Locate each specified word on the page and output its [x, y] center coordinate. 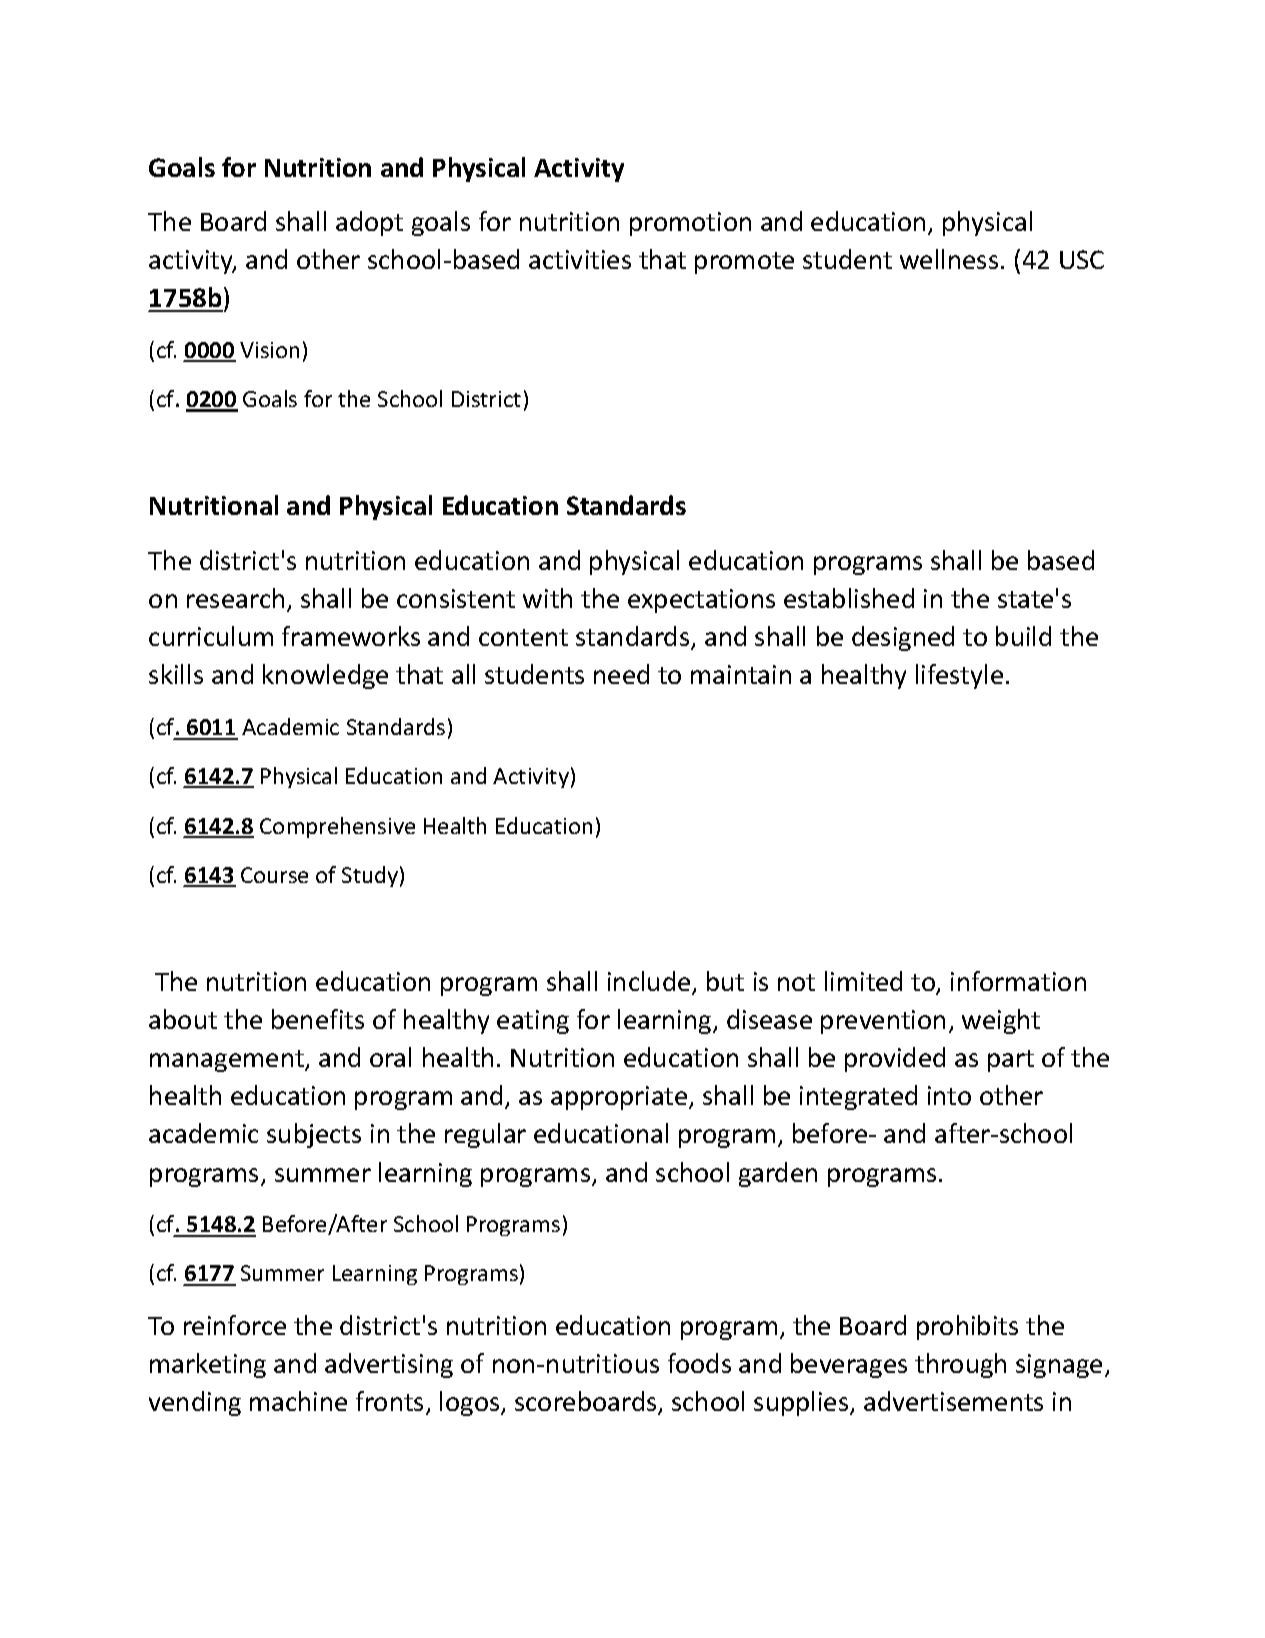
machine [298, 1401]
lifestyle [959, 676]
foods [699, 1363]
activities [580, 259]
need [621, 674]
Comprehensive [337, 827]
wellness [949, 259]
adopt [369, 223]
